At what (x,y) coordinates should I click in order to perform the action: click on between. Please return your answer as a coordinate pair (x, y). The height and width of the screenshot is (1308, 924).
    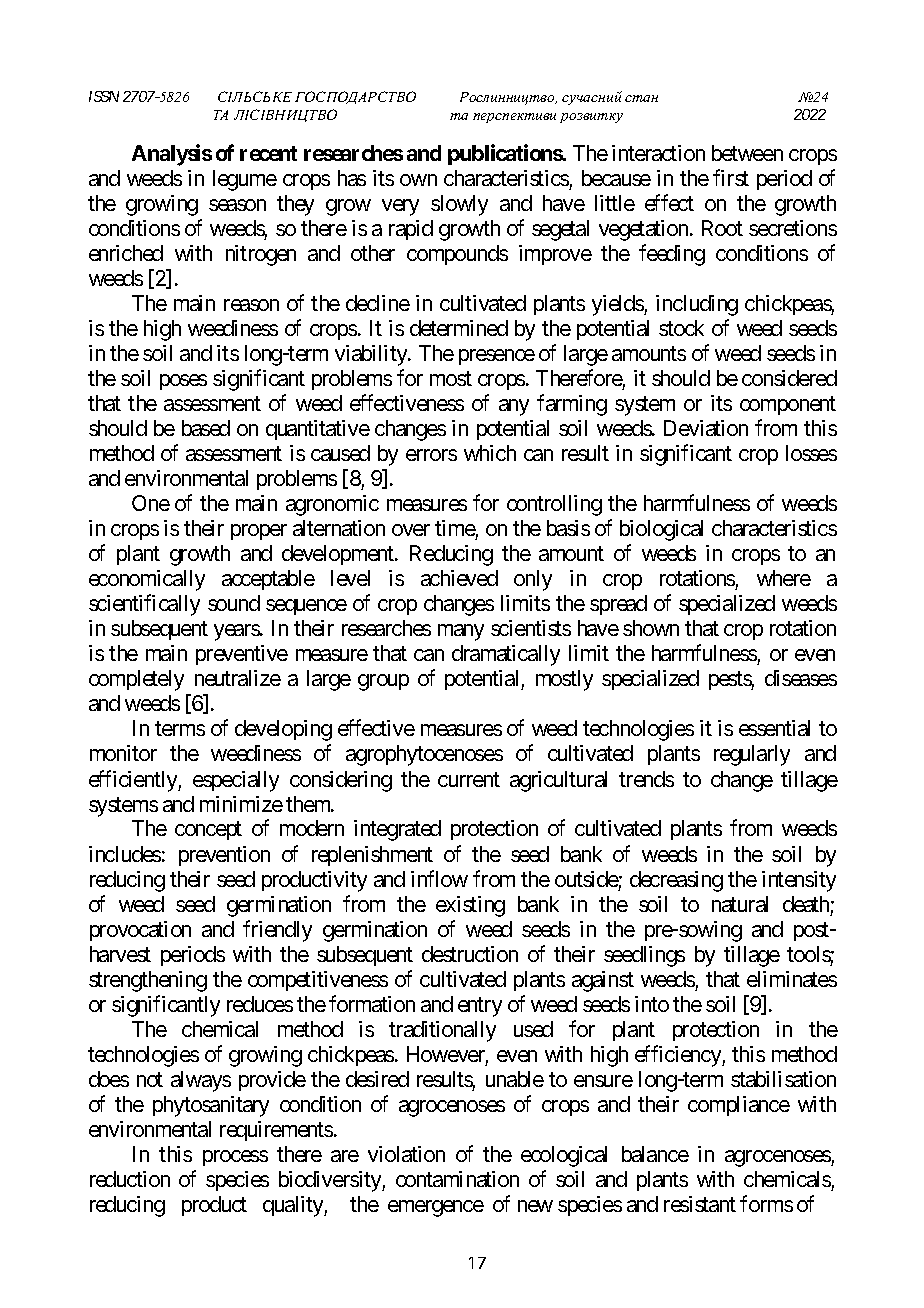
    Looking at the image, I should click on (747, 153).
